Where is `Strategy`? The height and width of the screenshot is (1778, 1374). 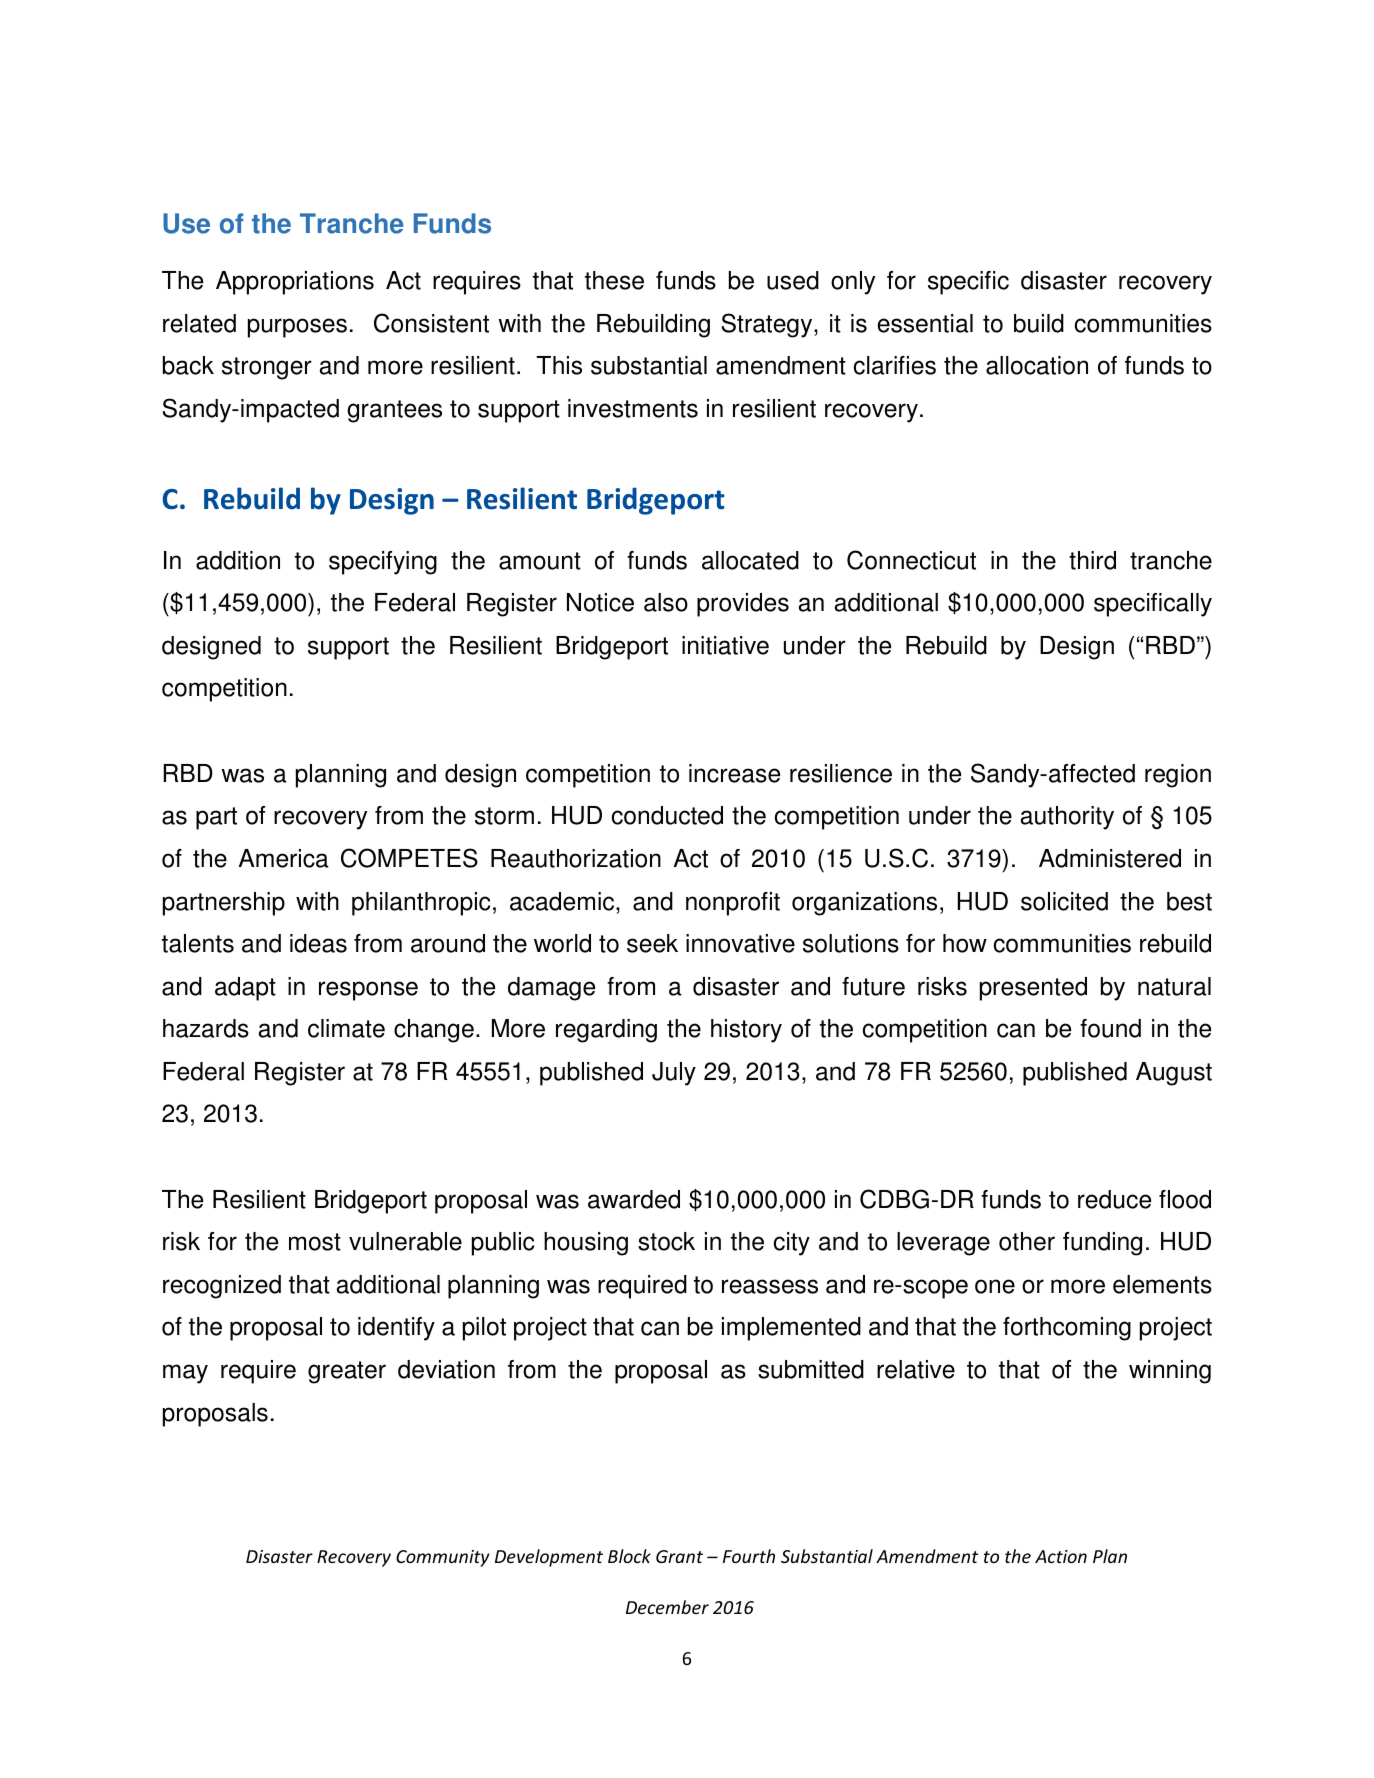
Strategy is located at coordinates (768, 325).
